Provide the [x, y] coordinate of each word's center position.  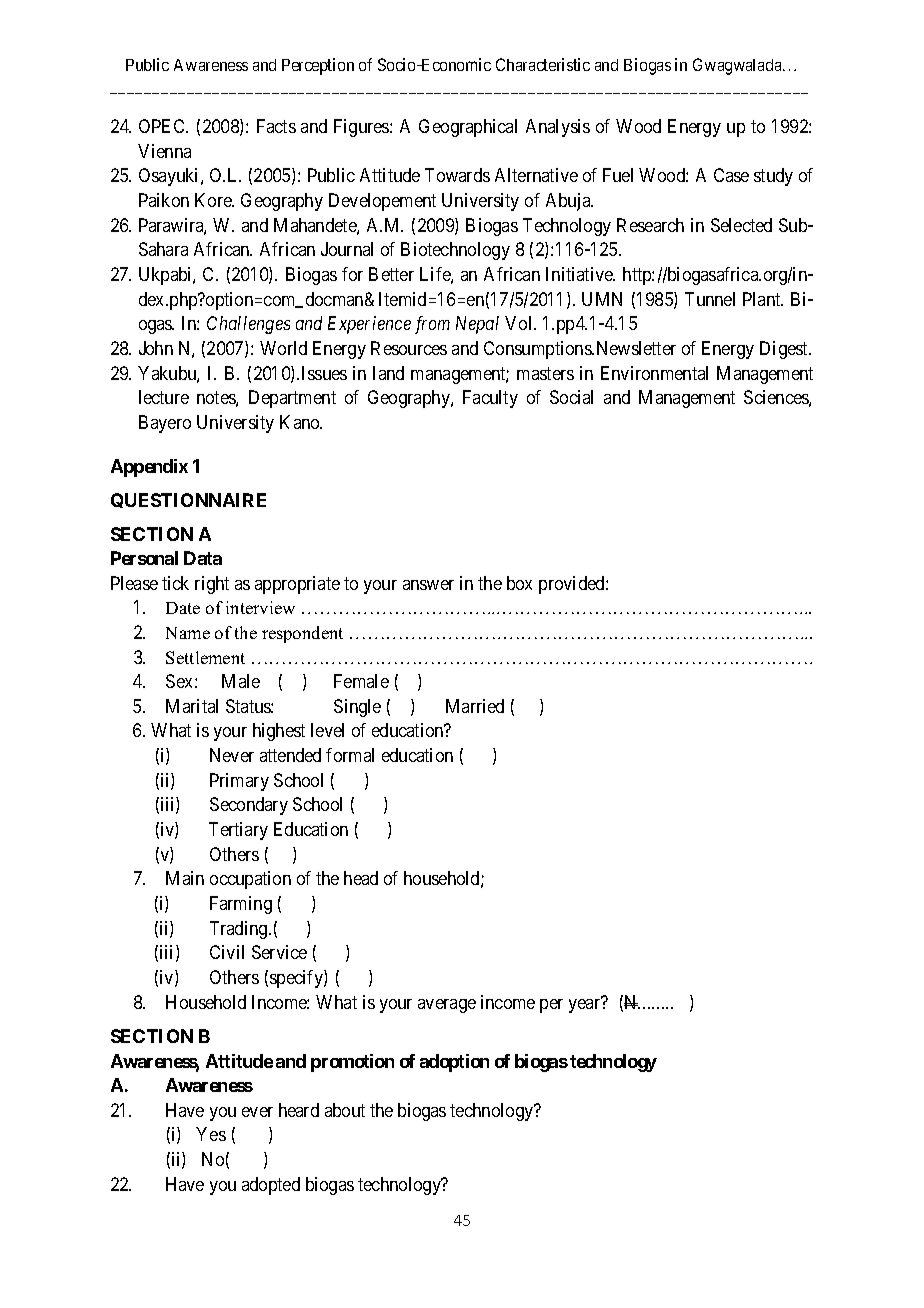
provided [573, 585]
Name [188, 633]
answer [428, 585]
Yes [211, 1134]
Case [731, 175]
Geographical [468, 128]
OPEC [163, 126]
